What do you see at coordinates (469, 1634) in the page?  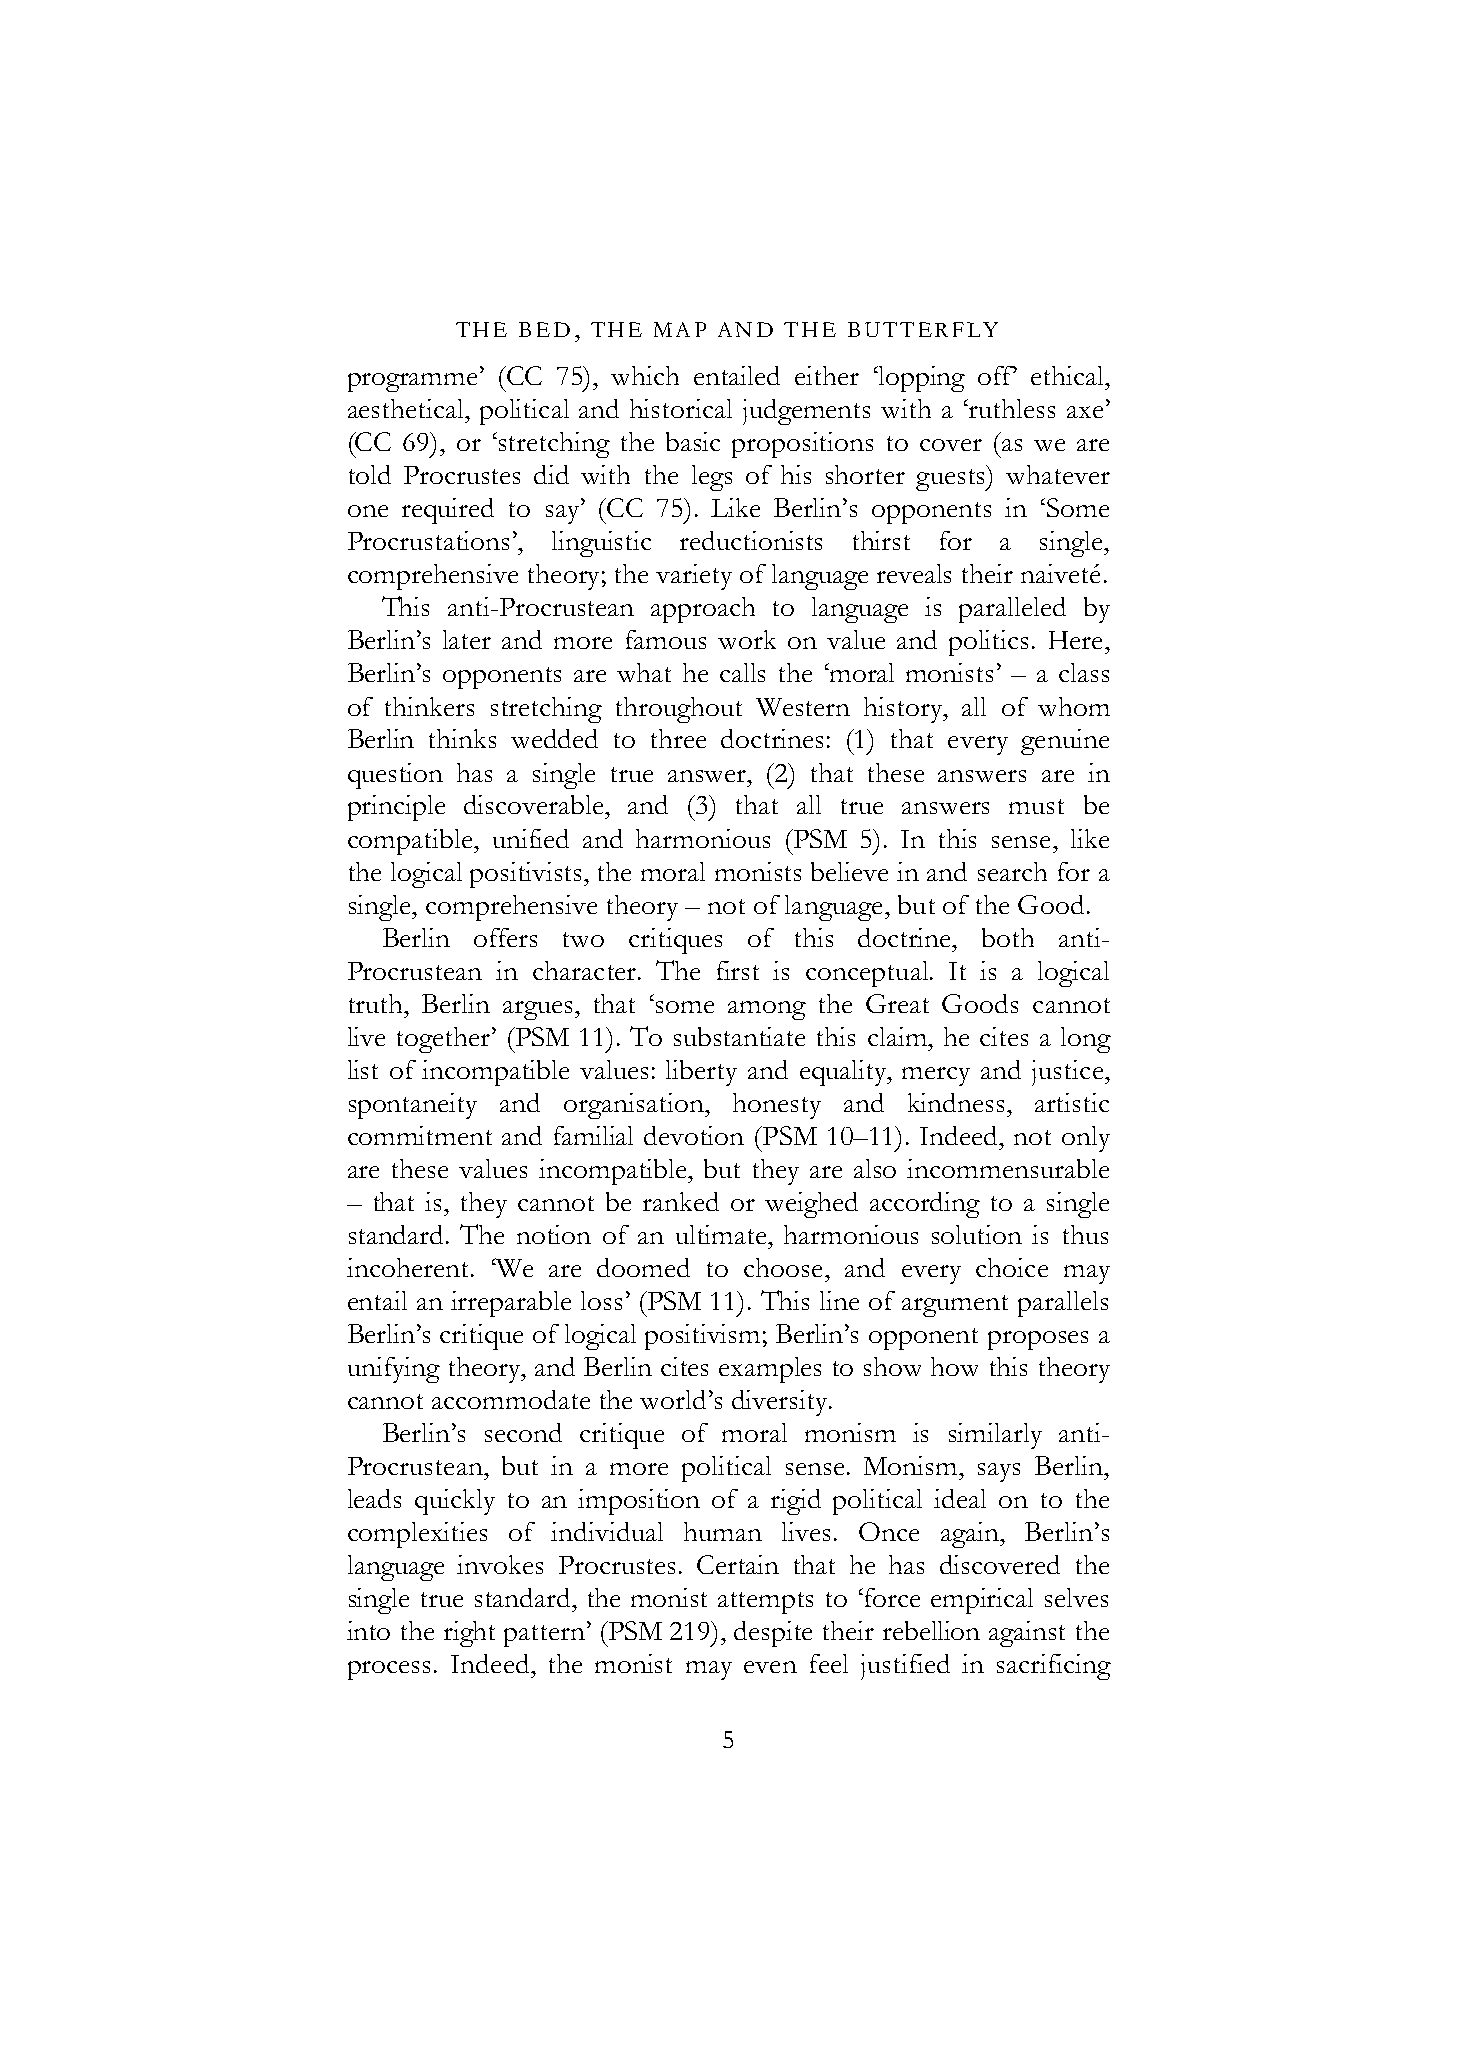 I see `right` at bounding box center [469, 1634].
